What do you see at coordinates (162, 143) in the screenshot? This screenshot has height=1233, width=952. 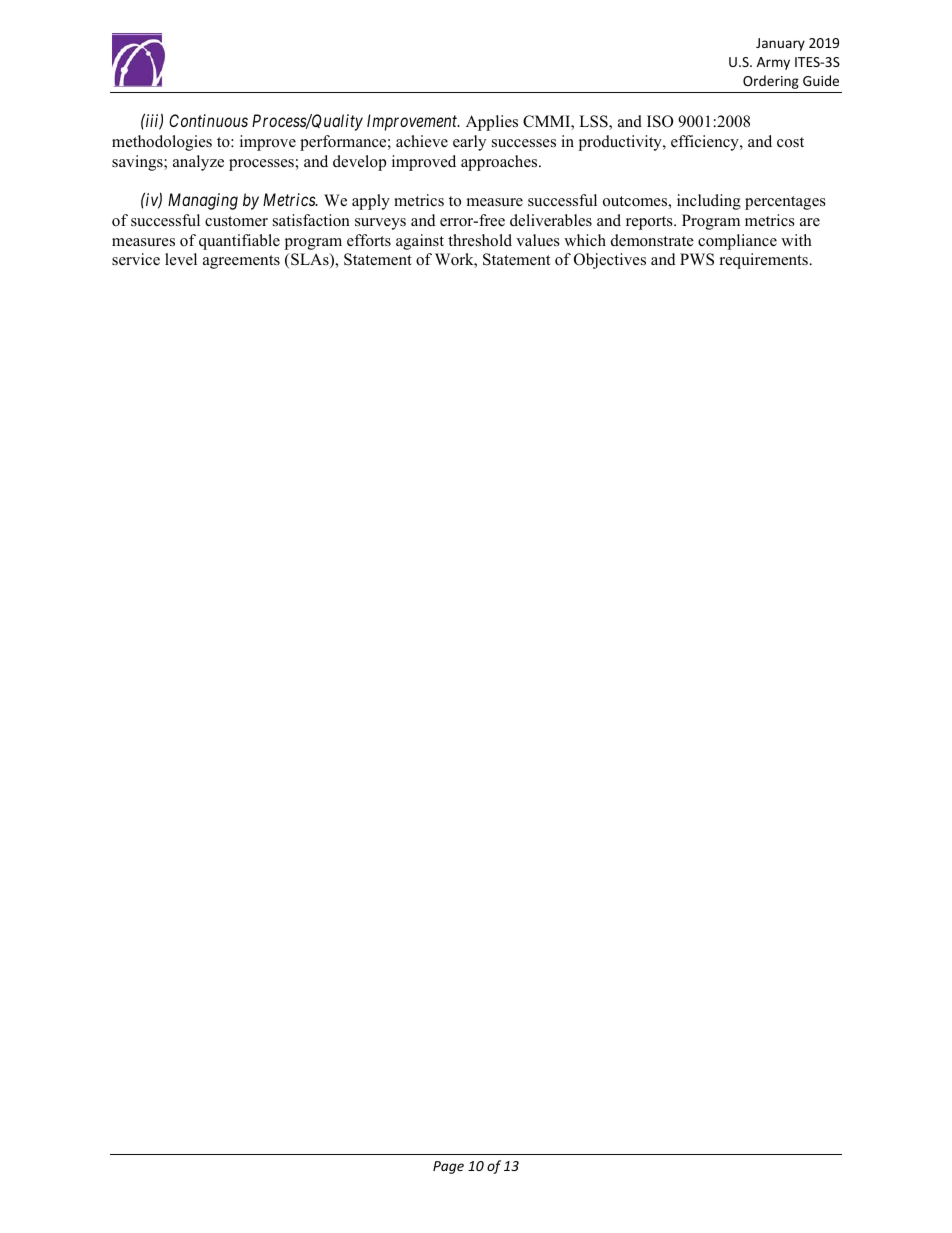 I see `methodologies` at bounding box center [162, 143].
